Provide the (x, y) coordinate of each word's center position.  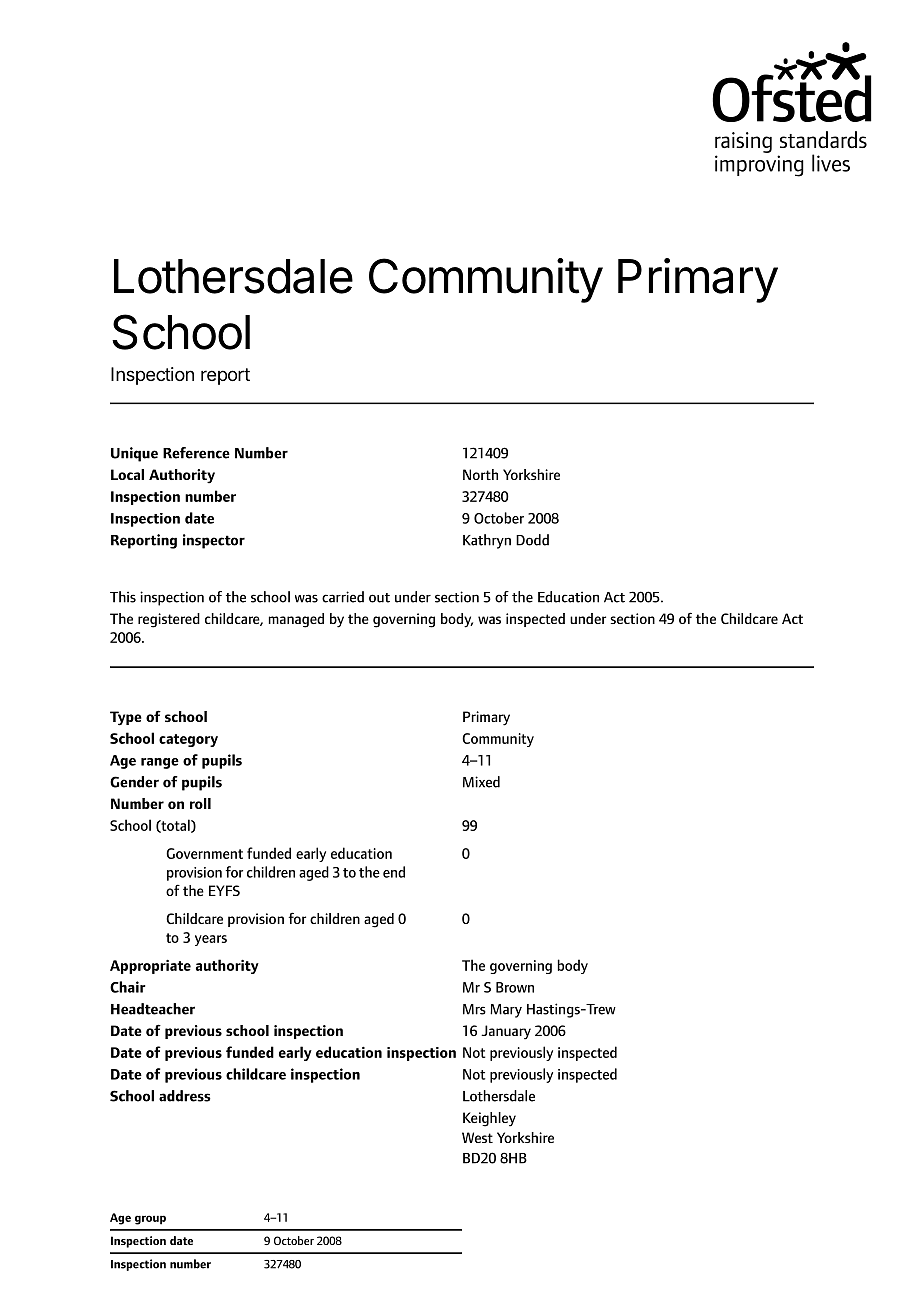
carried (343, 597)
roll (200, 803)
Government (204, 853)
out (379, 598)
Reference (196, 453)
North (480, 474)
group (150, 1220)
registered (169, 620)
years (211, 940)
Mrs (474, 1009)
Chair (128, 987)
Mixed (481, 782)
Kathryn (487, 541)
